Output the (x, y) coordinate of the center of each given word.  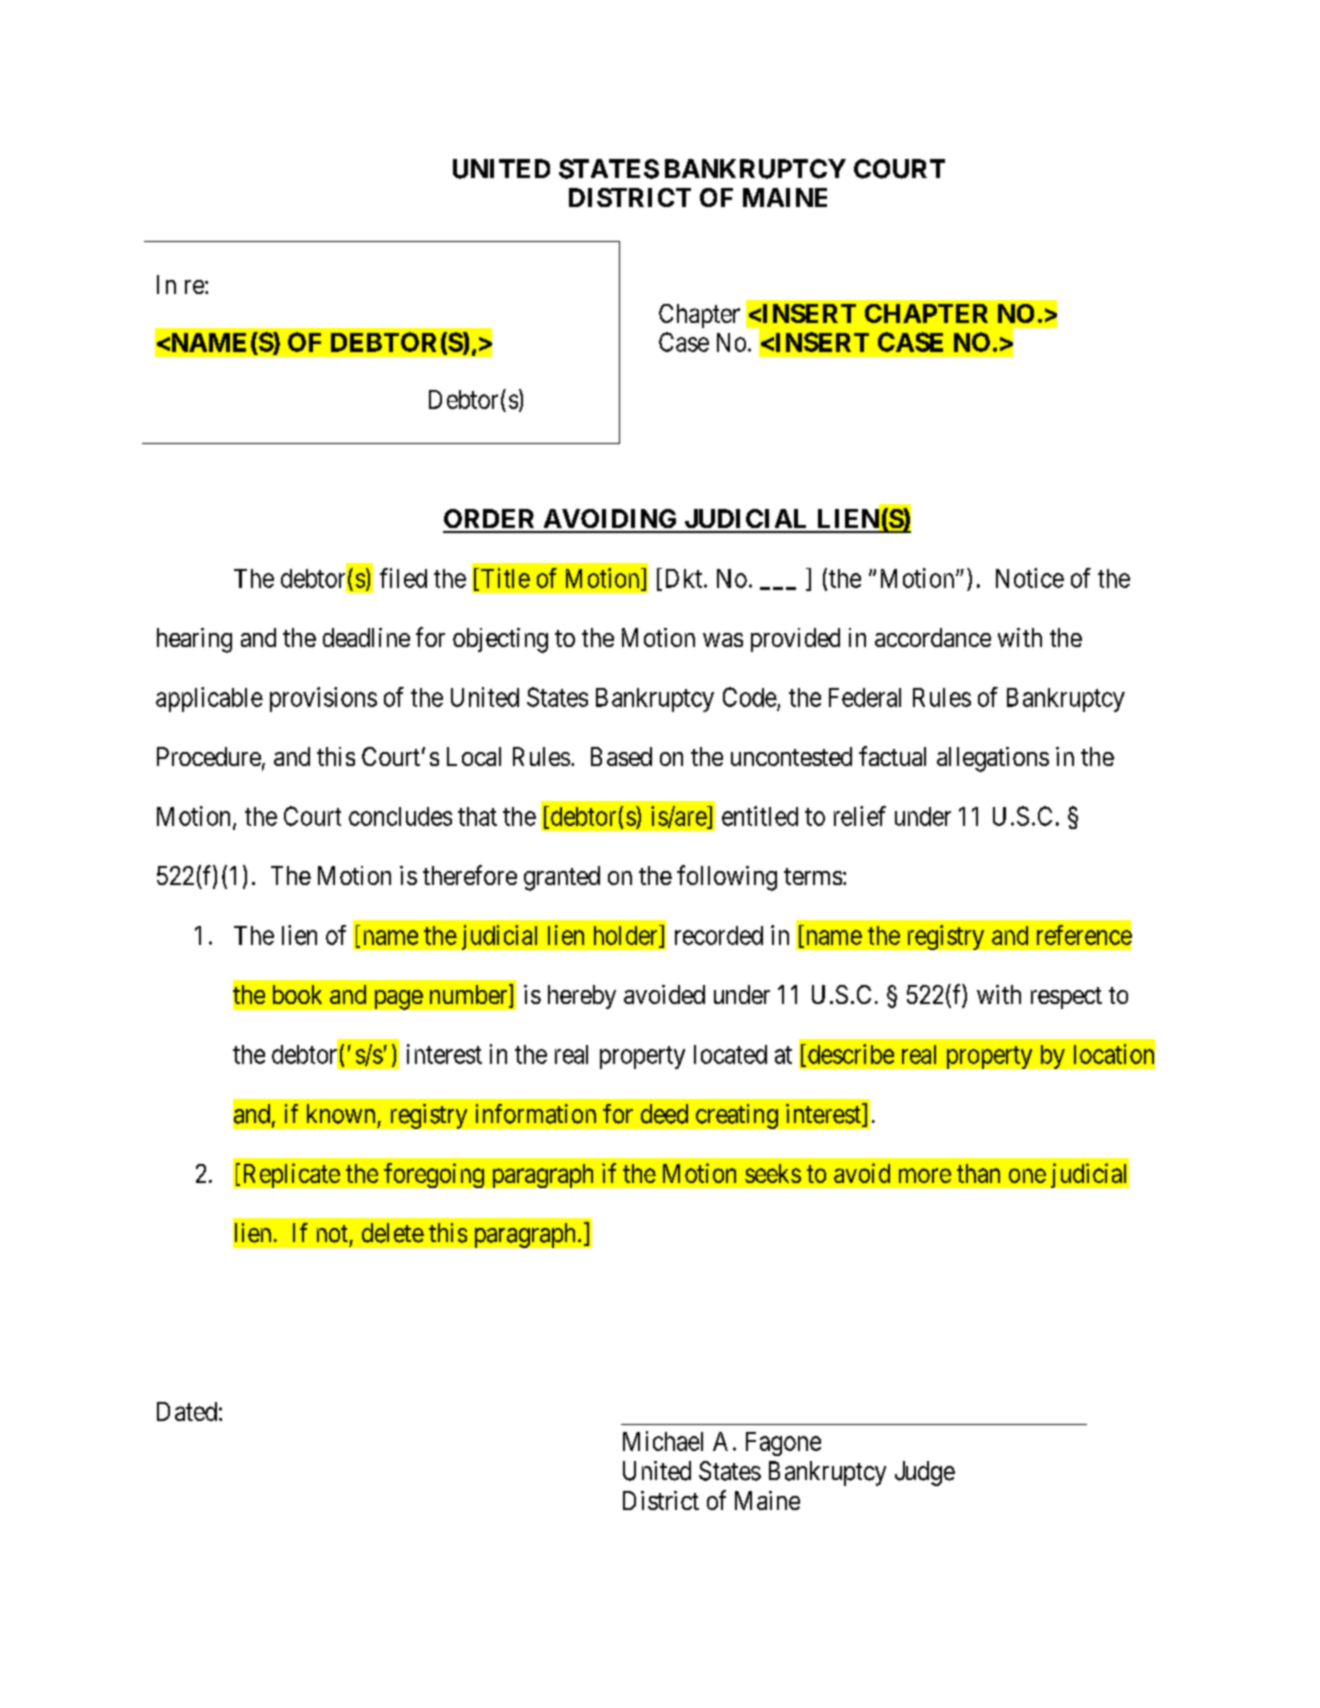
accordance (933, 637)
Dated (187, 1411)
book (297, 994)
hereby (582, 997)
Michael (663, 1441)
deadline (366, 637)
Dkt (683, 579)
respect (1066, 998)
